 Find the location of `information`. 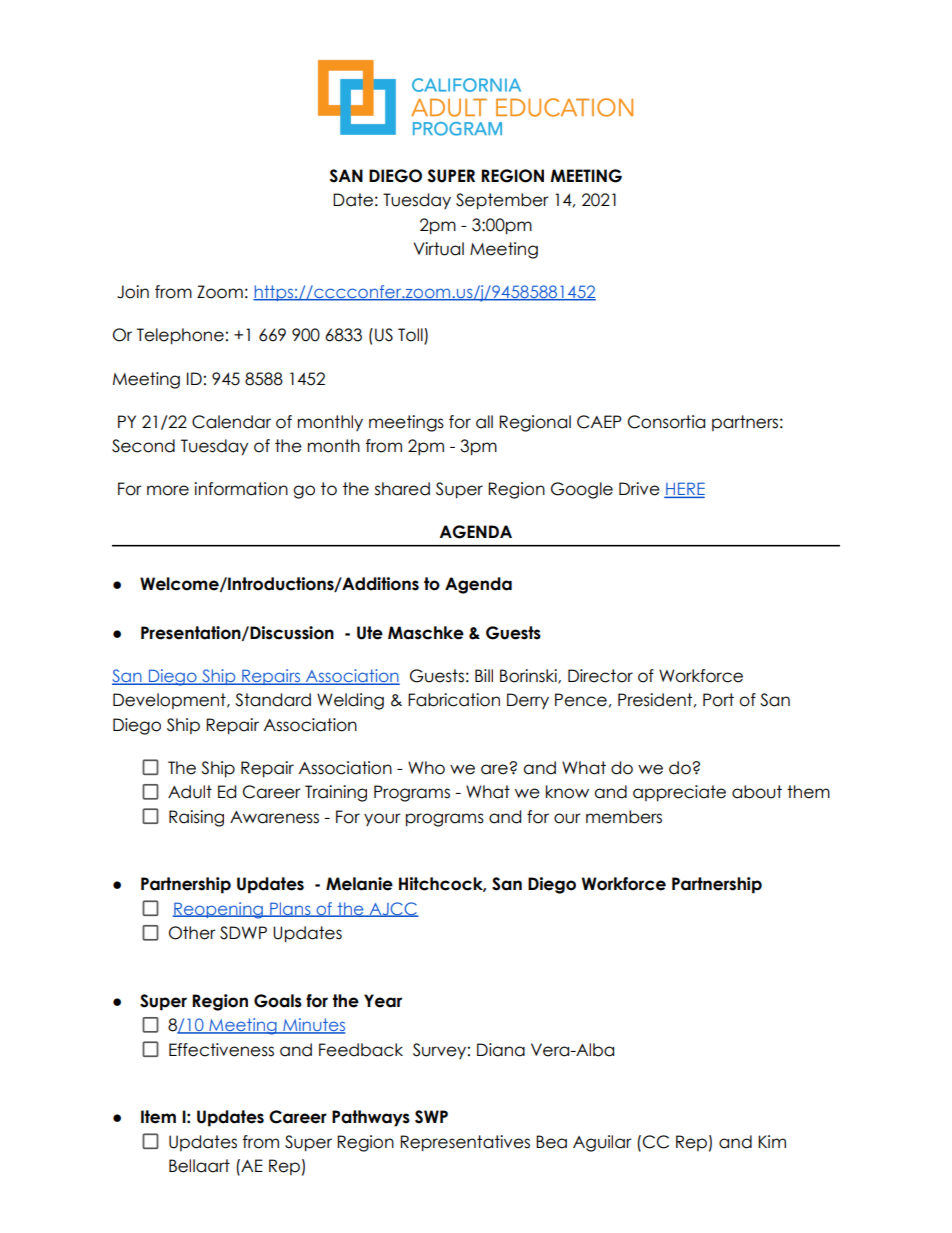

information is located at coordinates (241, 489).
